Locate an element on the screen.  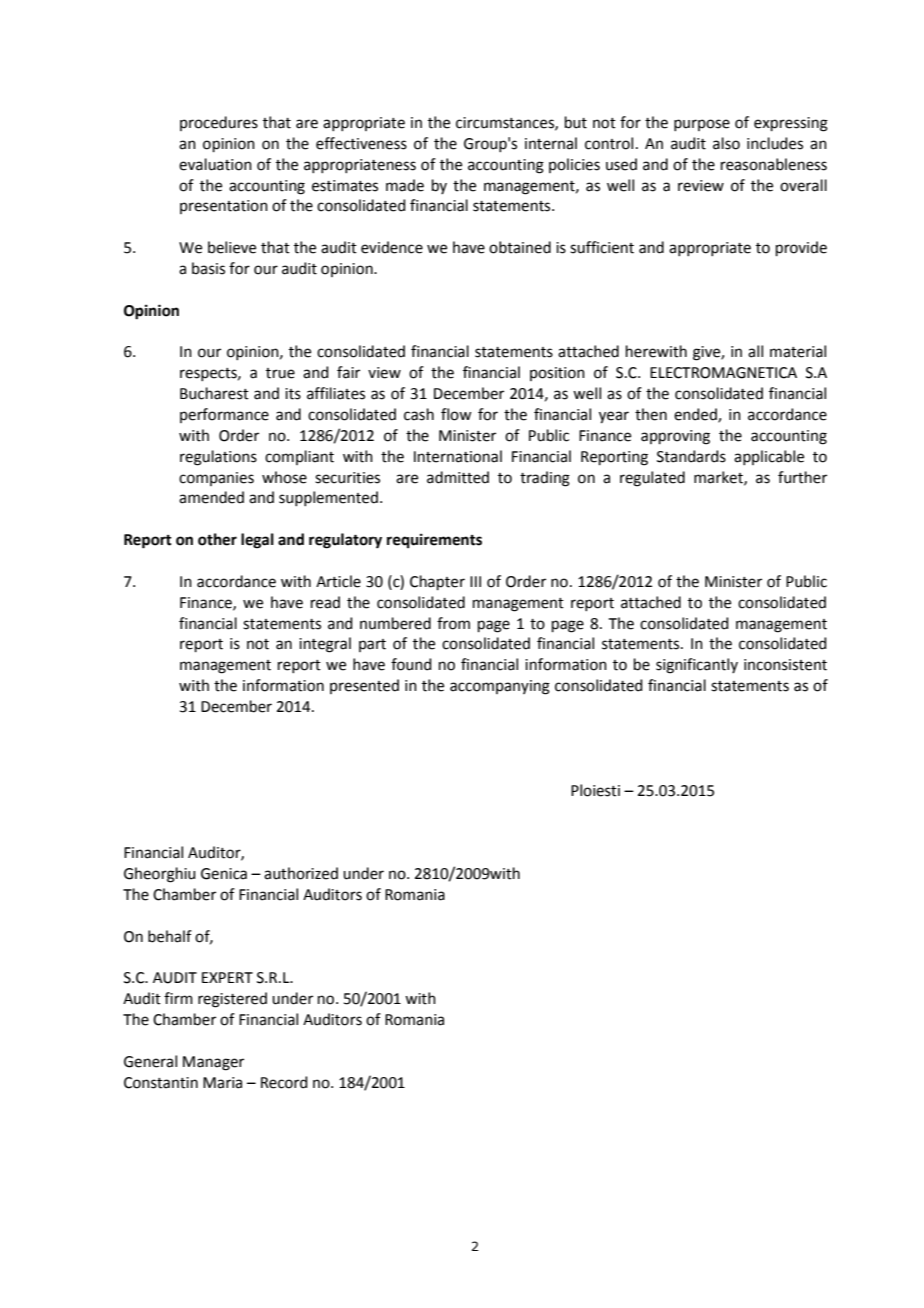
also is located at coordinates (726, 143).
